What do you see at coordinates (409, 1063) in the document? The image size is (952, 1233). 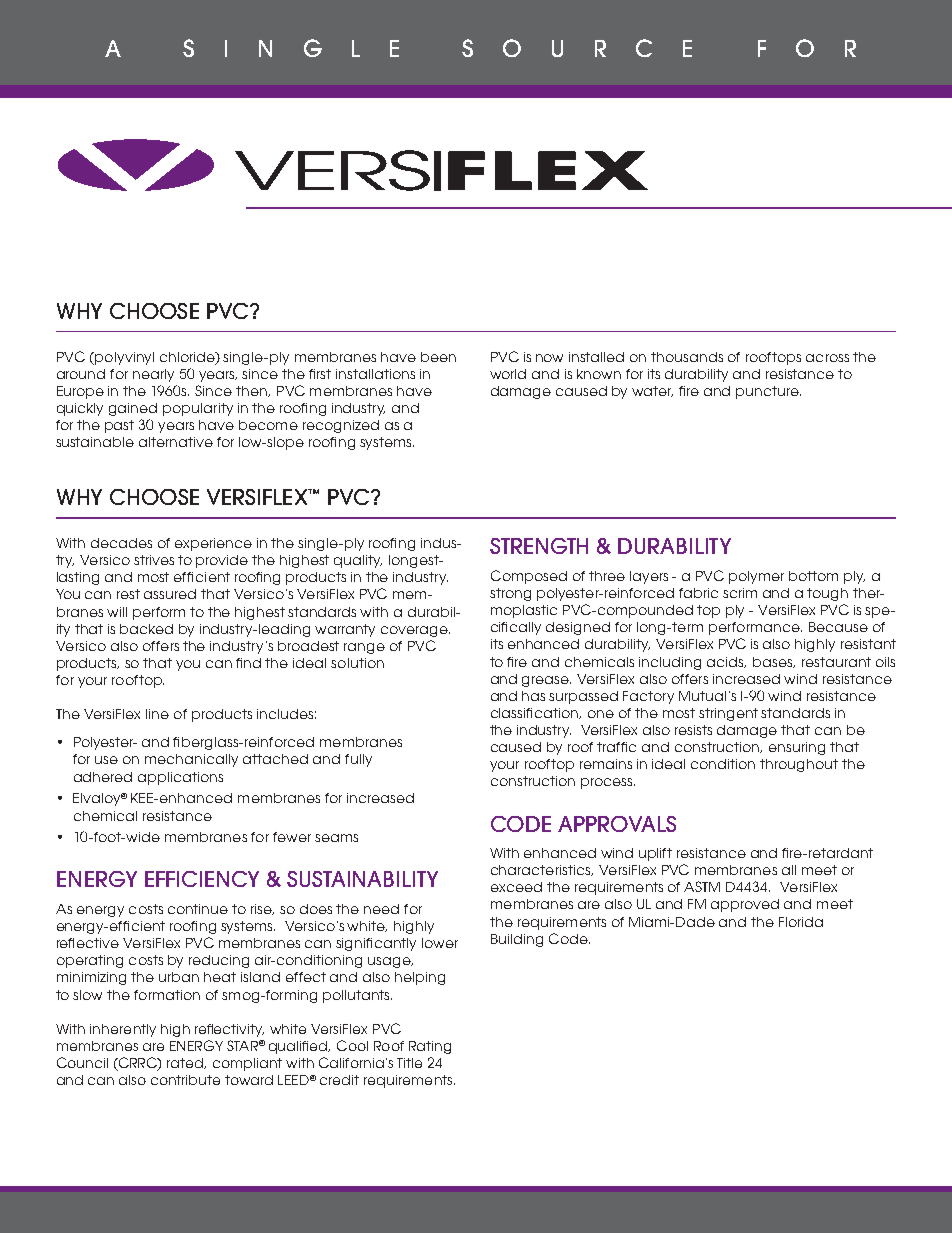 I see `Title` at bounding box center [409, 1063].
